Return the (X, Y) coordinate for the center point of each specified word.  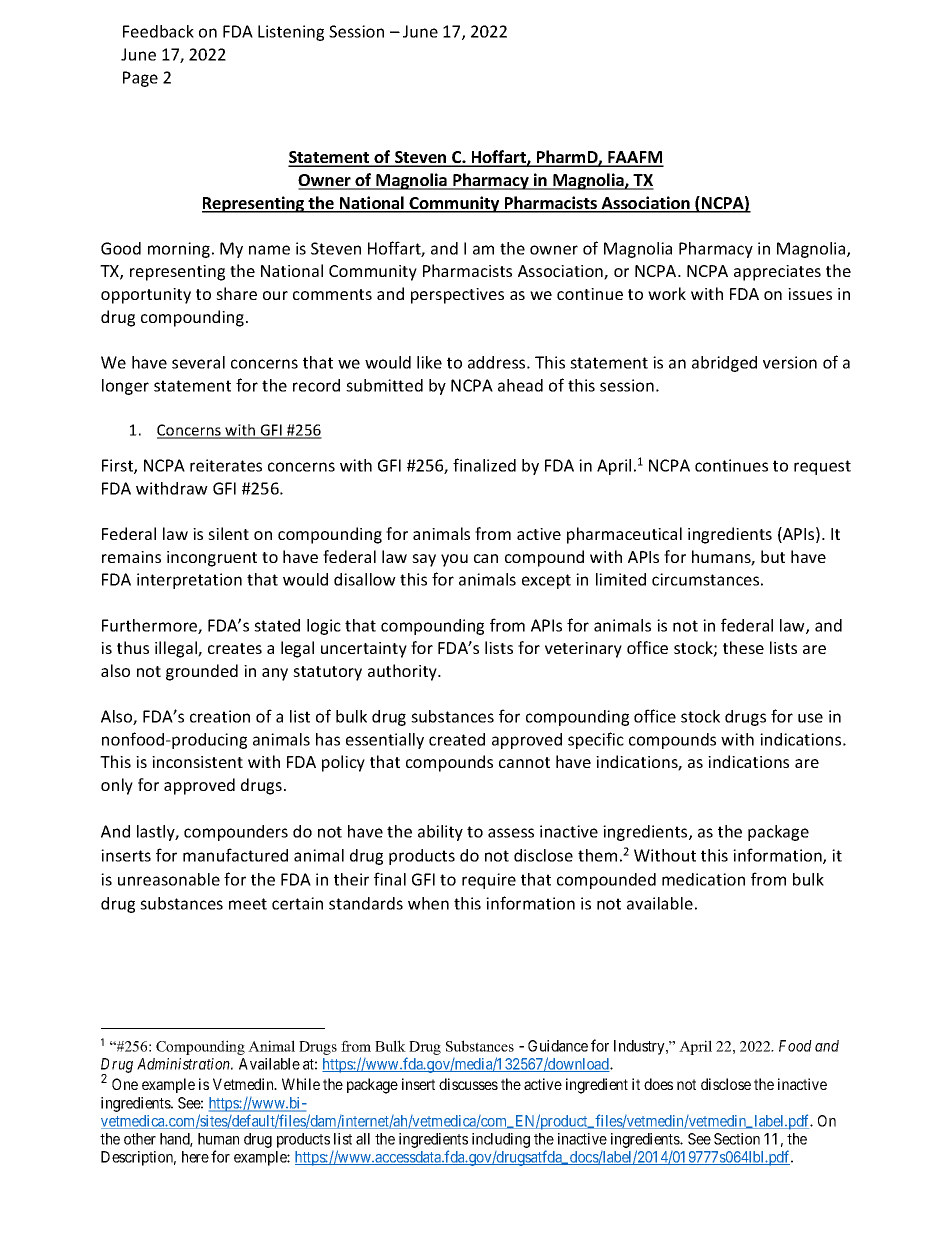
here (195, 1157)
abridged (724, 364)
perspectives (457, 296)
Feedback (158, 31)
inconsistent (197, 762)
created (457, 739)
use (810, 718)
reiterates (226, 465)
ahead (520, 385)
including (501, 1140)
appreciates (777, 273)
